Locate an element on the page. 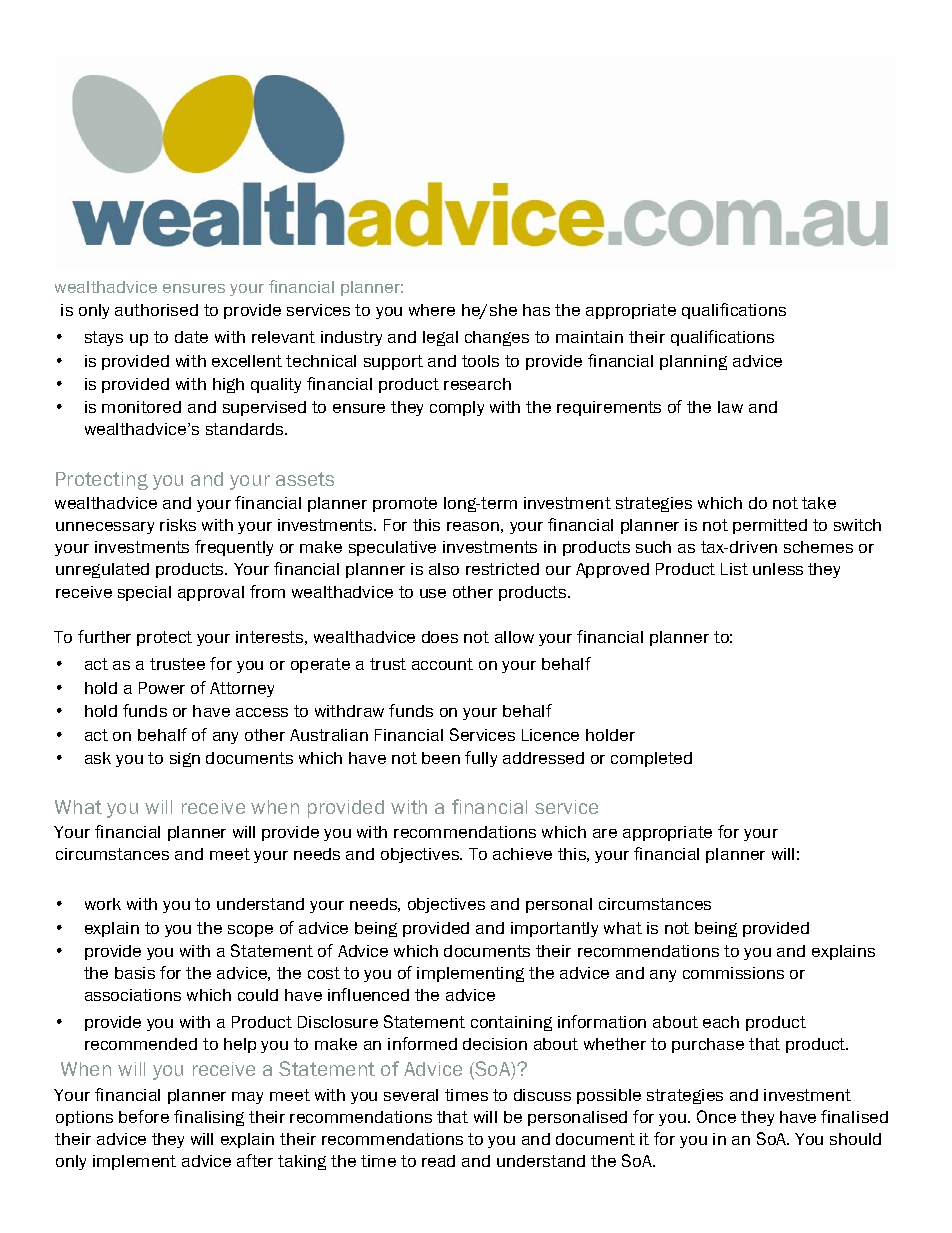 The image size is (952, 1233). changes is located at coordinates (497, 338).
